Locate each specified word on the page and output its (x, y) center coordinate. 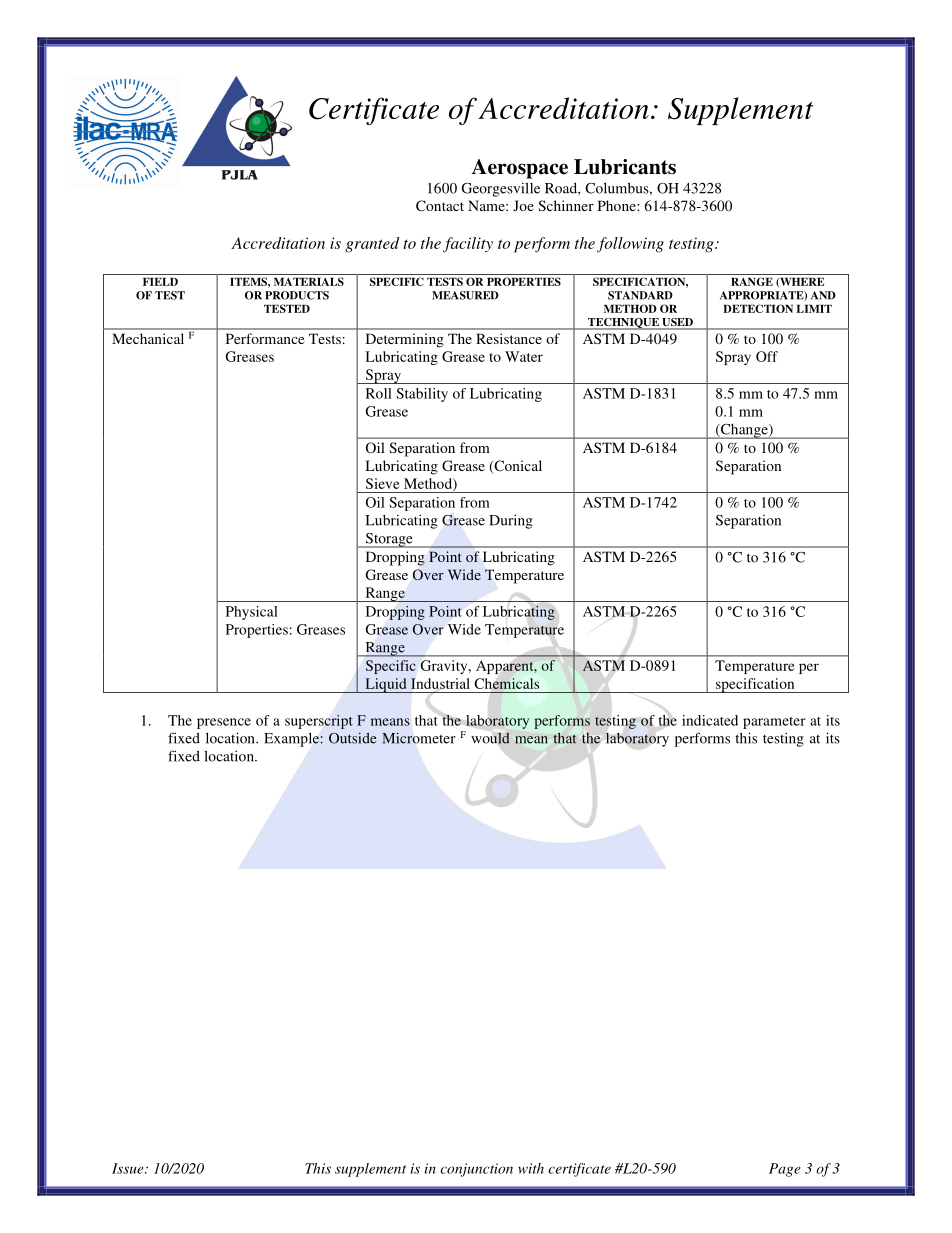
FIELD (160, 281)
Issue (129, 1168)
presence (224, 723)
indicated (710, 720)
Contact (440, 205)
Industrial (440, 683)
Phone (618, 205)
